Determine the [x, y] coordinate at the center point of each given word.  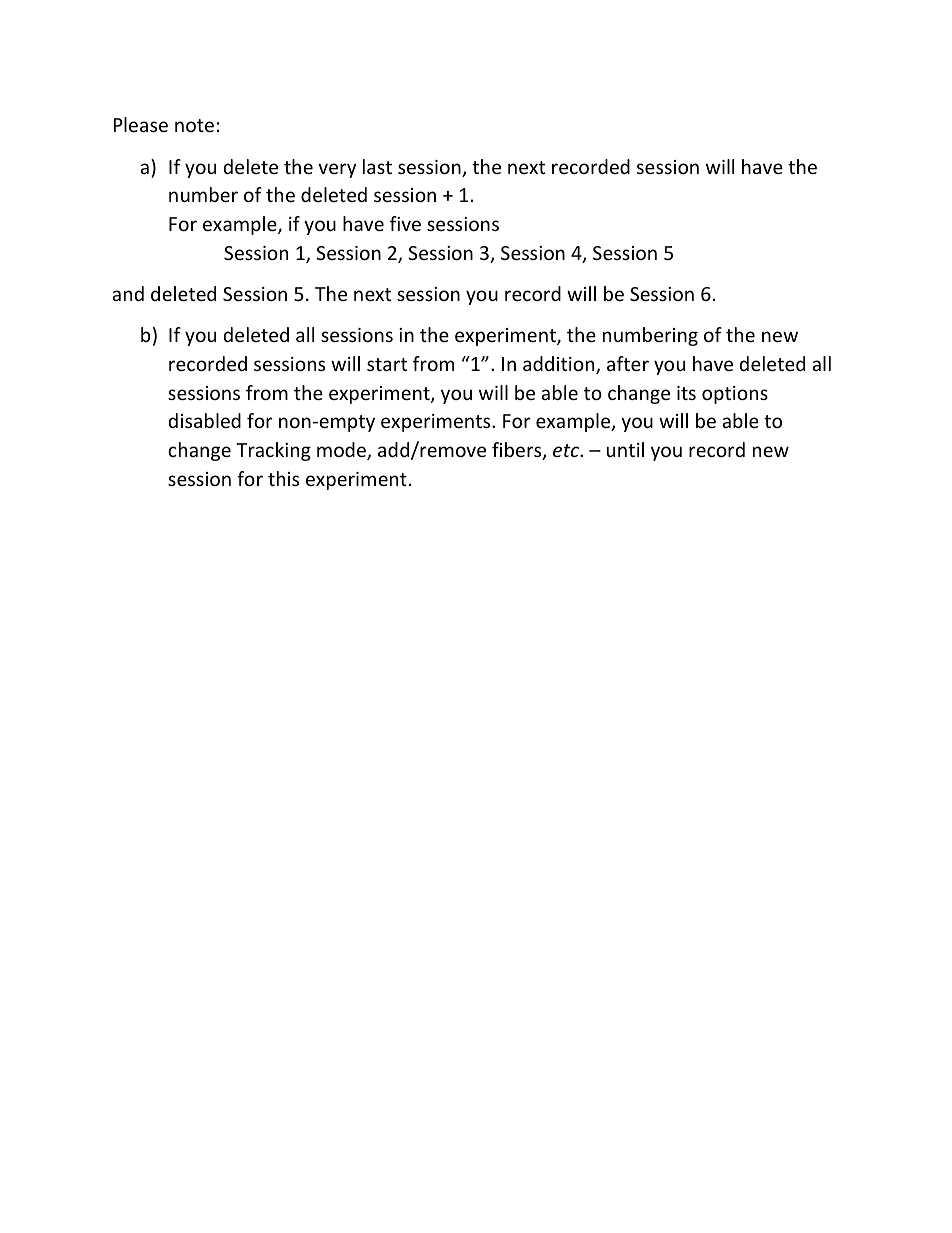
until [625, 449]
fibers [518, 451]
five [405, 223]
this [283, 478]
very [337, 170]
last [377, 166]
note [194, 125]
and [128, 293]
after [628, 363]
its [686, 393]
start [387, 364]
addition [560, 365]
